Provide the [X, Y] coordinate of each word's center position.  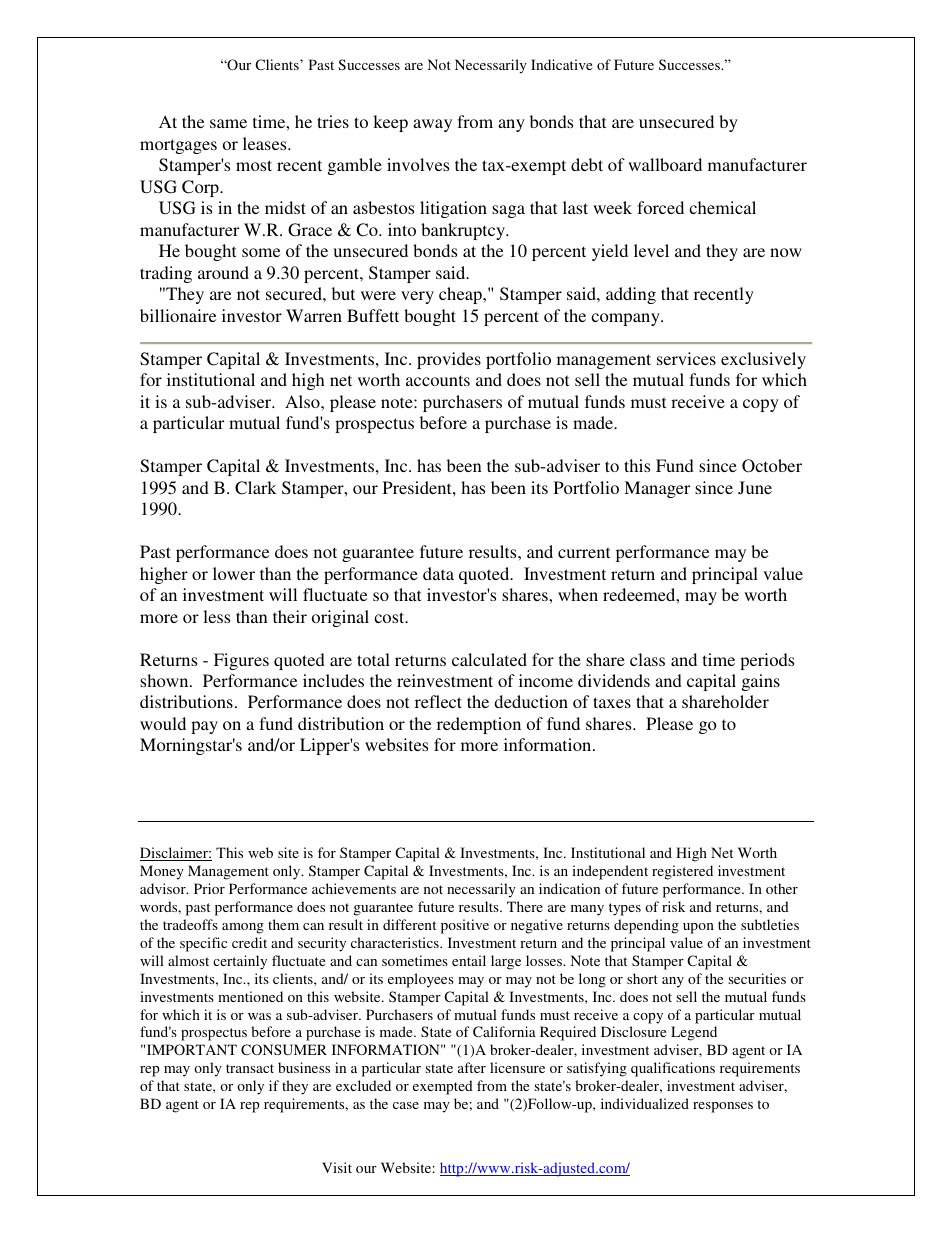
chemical [722, 207]
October [772, 466]
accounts [438, 380]
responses [723, 1107]
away [432, 125]
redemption [479, 725]
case [406, 1105]
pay [204, 727]
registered [682, 872]
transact [250, 1068]
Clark [256, 488]
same [228, 123]
